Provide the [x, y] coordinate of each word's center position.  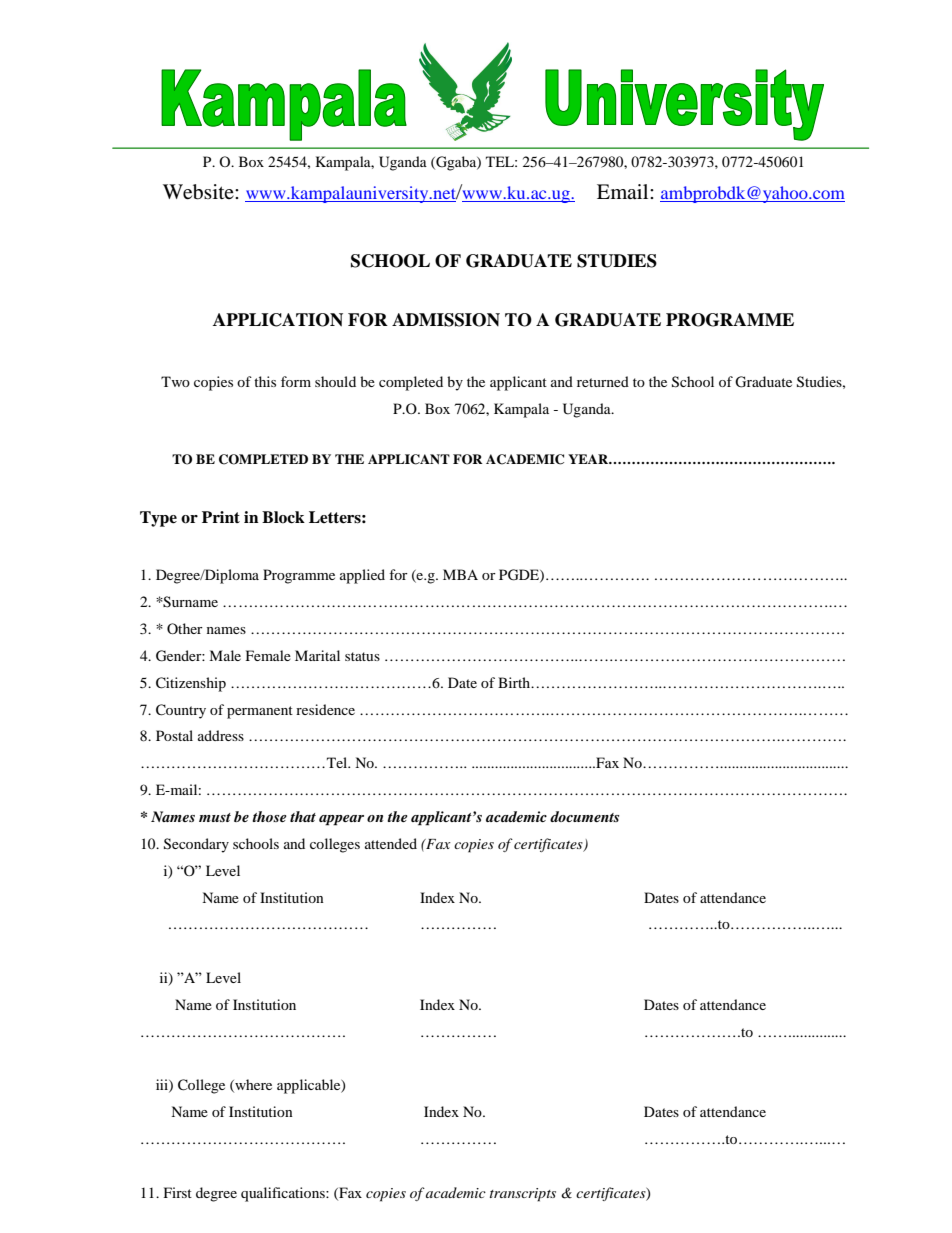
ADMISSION [446, 320]
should [335, 381]
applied [362, 576]
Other [185, 628]
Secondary [196, 845]
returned [603, 381]
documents [584, 816]
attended [391, 843]
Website [199, 192]
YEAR [589, 459]
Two [175, 381]
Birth [515, 682]
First [178, 1192]
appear [341, 820]
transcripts [523, 1195]
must [215, 817]
